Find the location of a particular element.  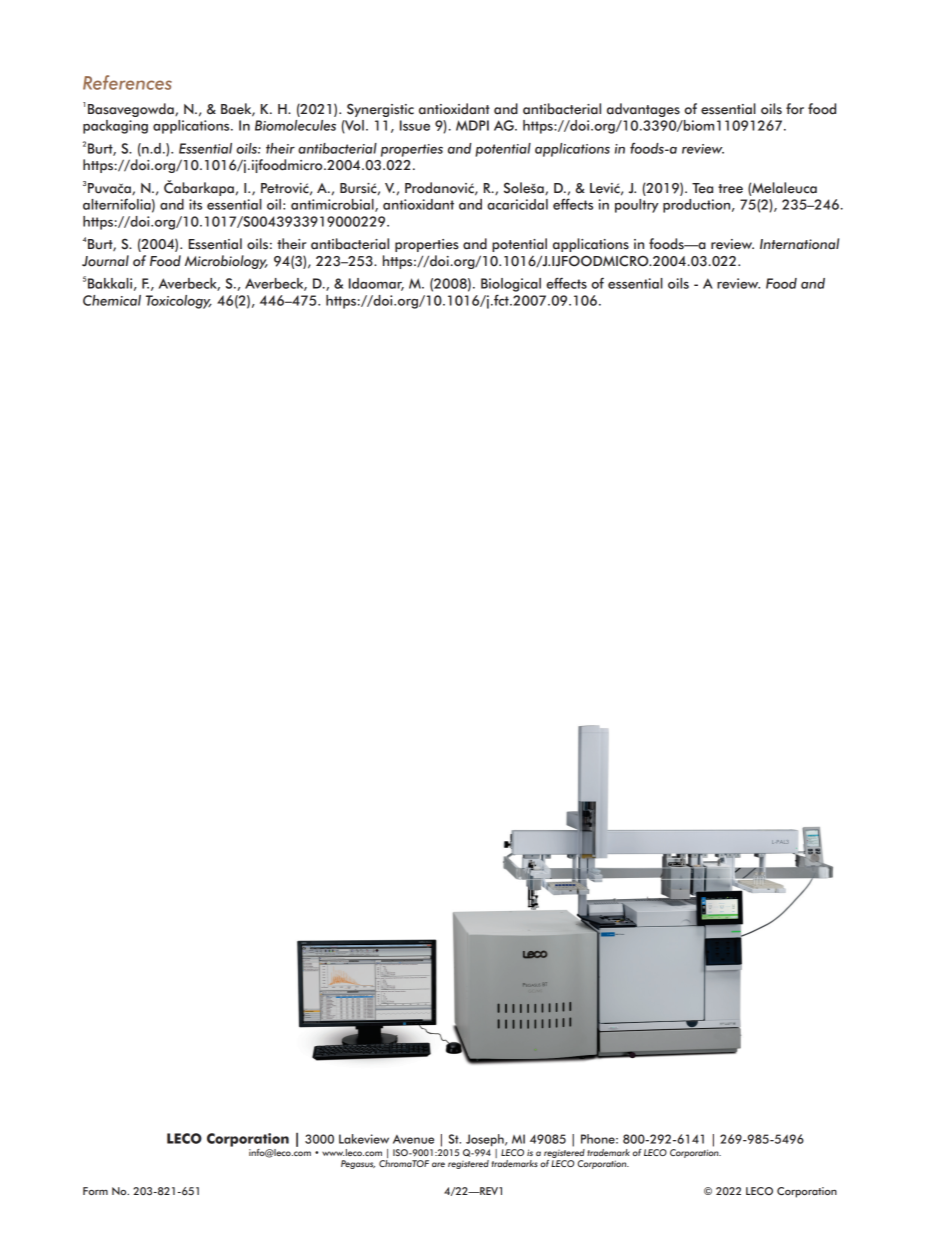

Lakeview is located at coordinates (364, 1139).
